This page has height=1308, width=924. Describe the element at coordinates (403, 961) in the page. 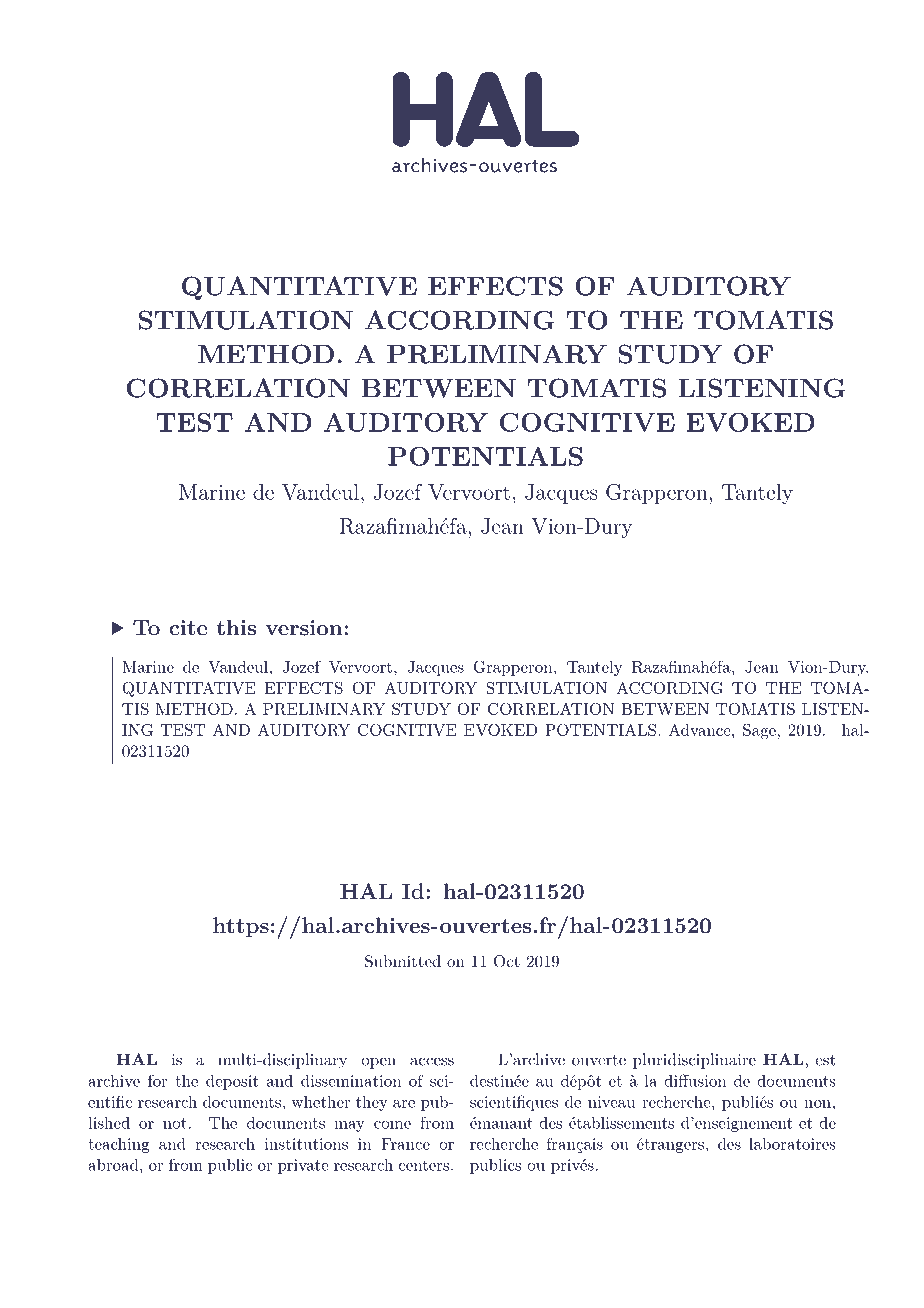

I see `Submitted` at that location.
